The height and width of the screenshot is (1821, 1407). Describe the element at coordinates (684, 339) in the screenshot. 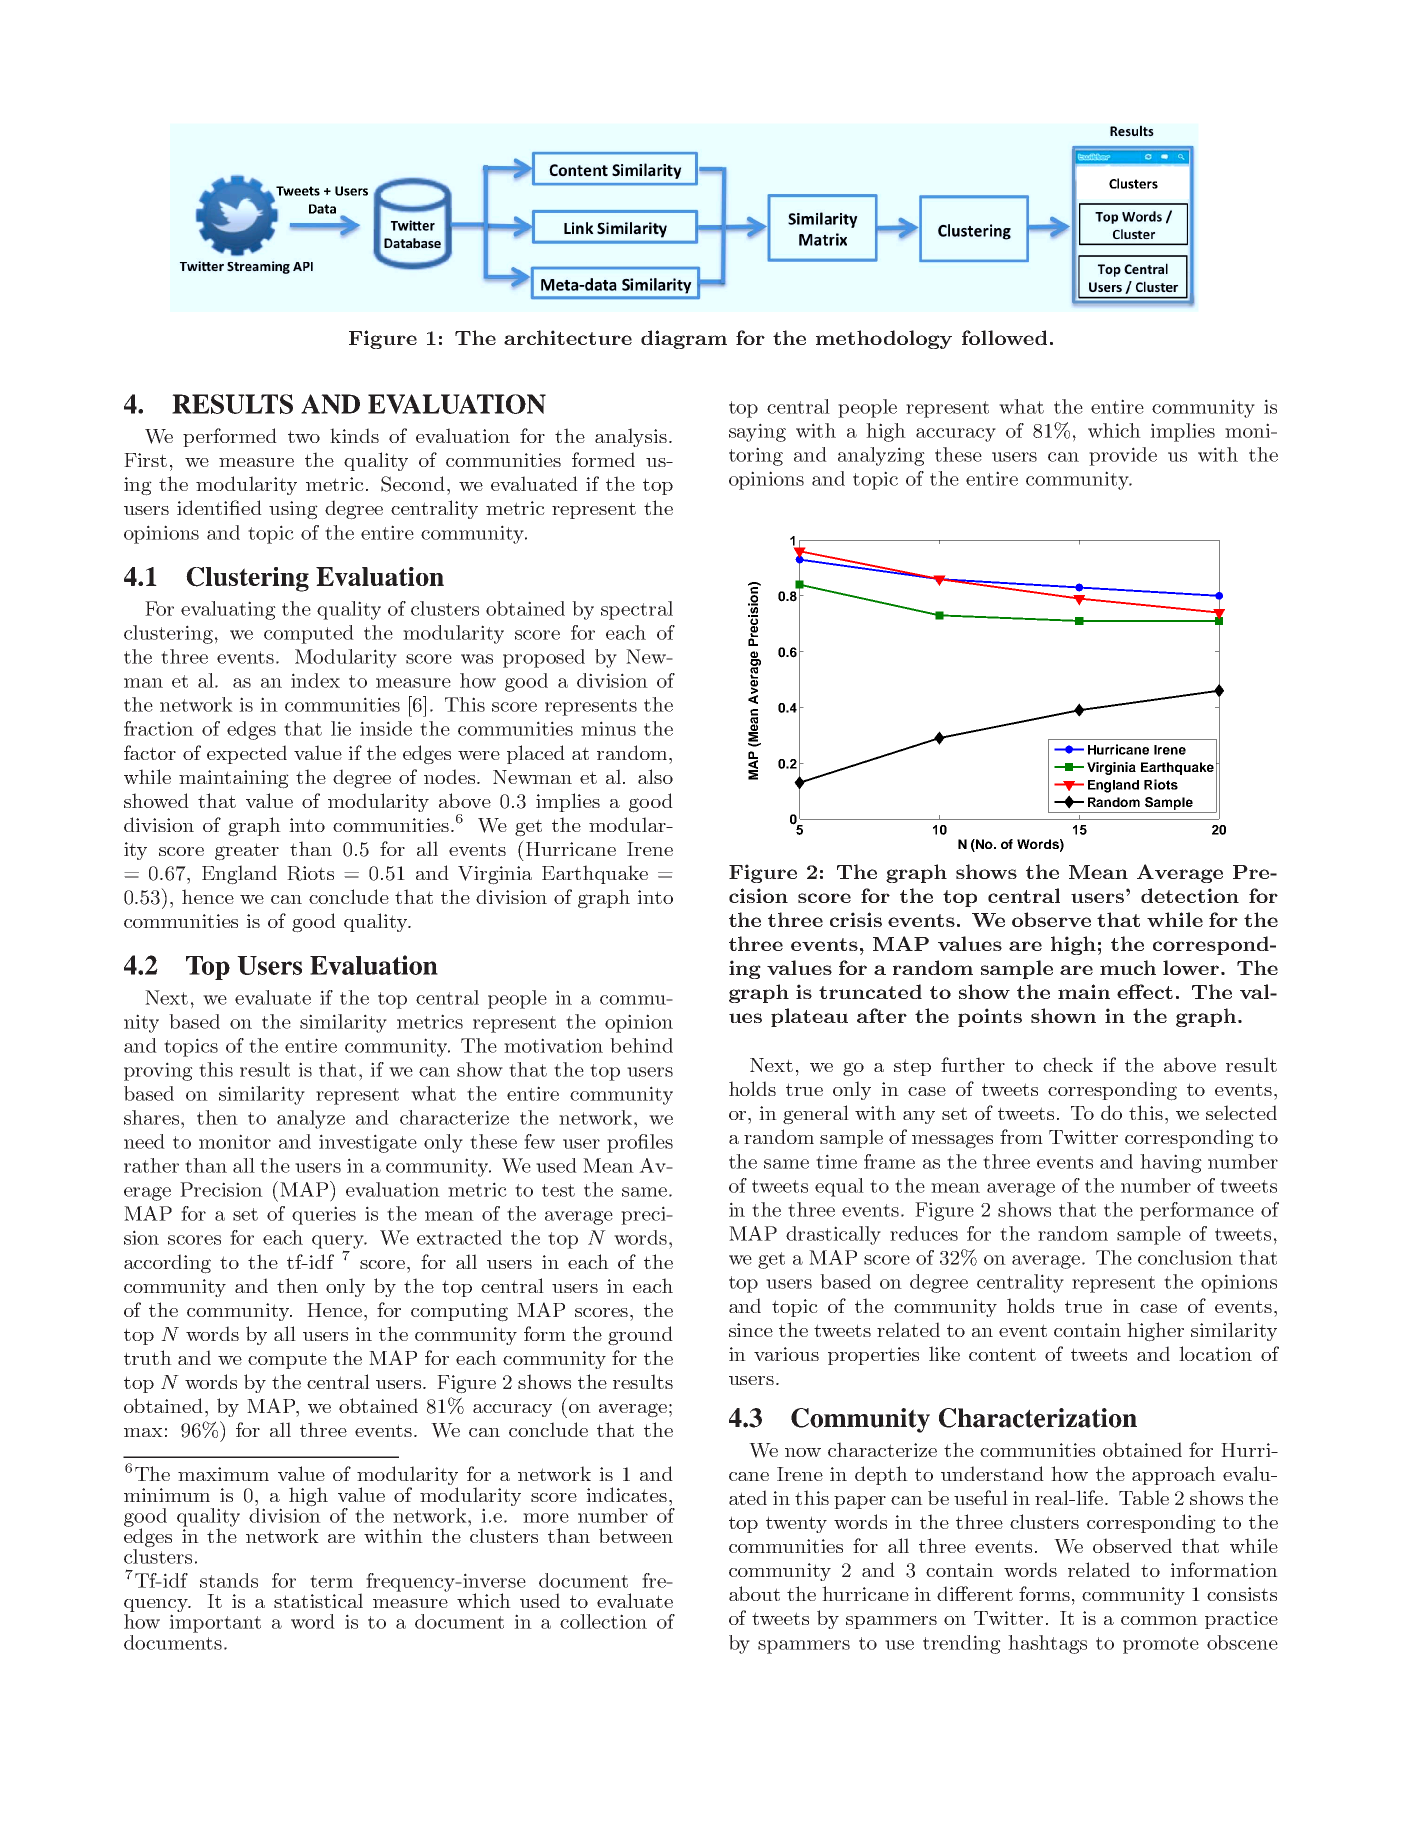

I see `diagram` at that location.
